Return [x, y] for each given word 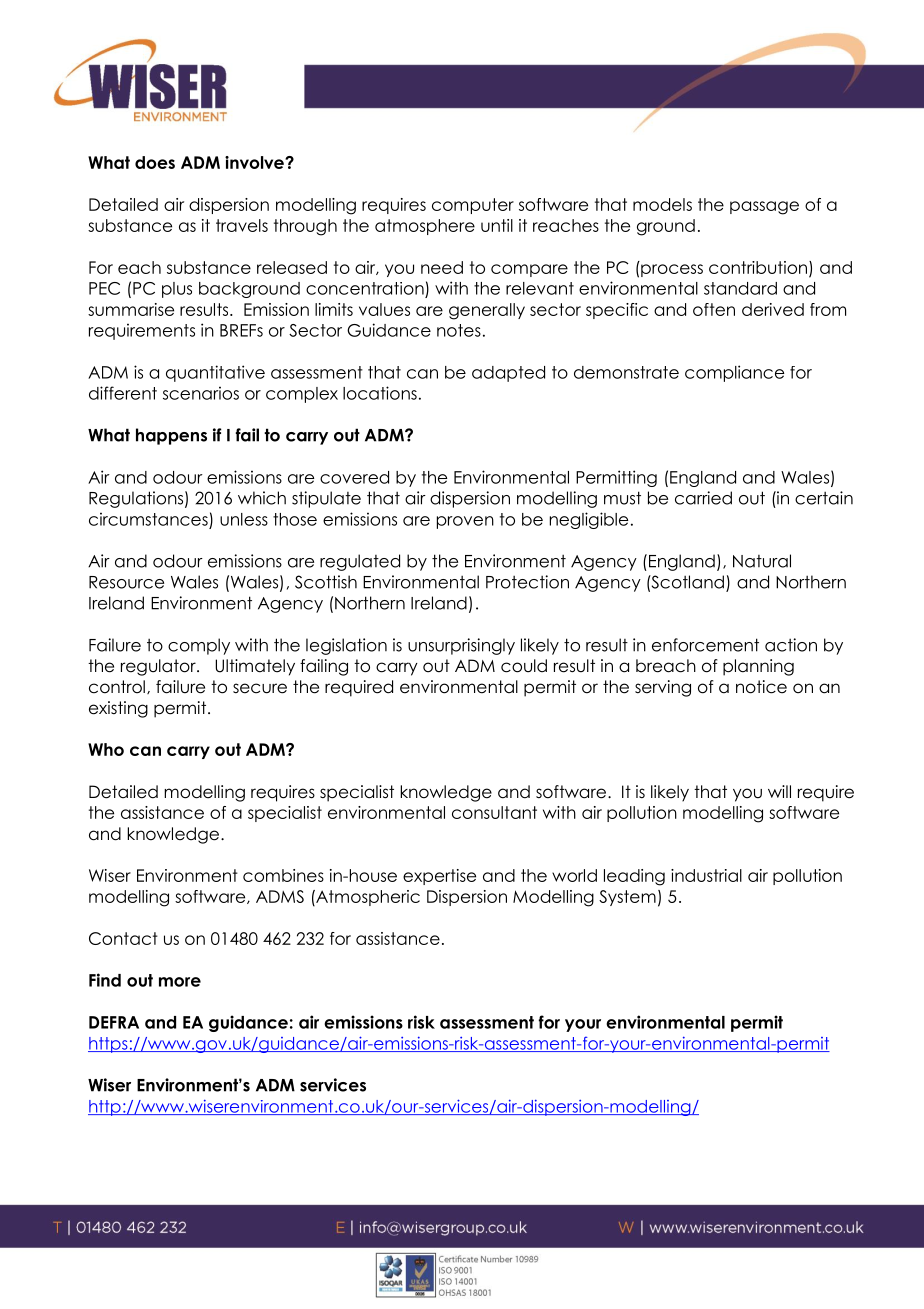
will [779, 791]
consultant [494, 812]
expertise [439, 877]
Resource [126, 582]
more [180, 982]
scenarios [201, 393]
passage [764, 208]
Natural [762, 561]
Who [106, 749]
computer [473, 206]
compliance [734, 373]
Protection [527, 582]
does [155, 162]
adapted [508, 374]
